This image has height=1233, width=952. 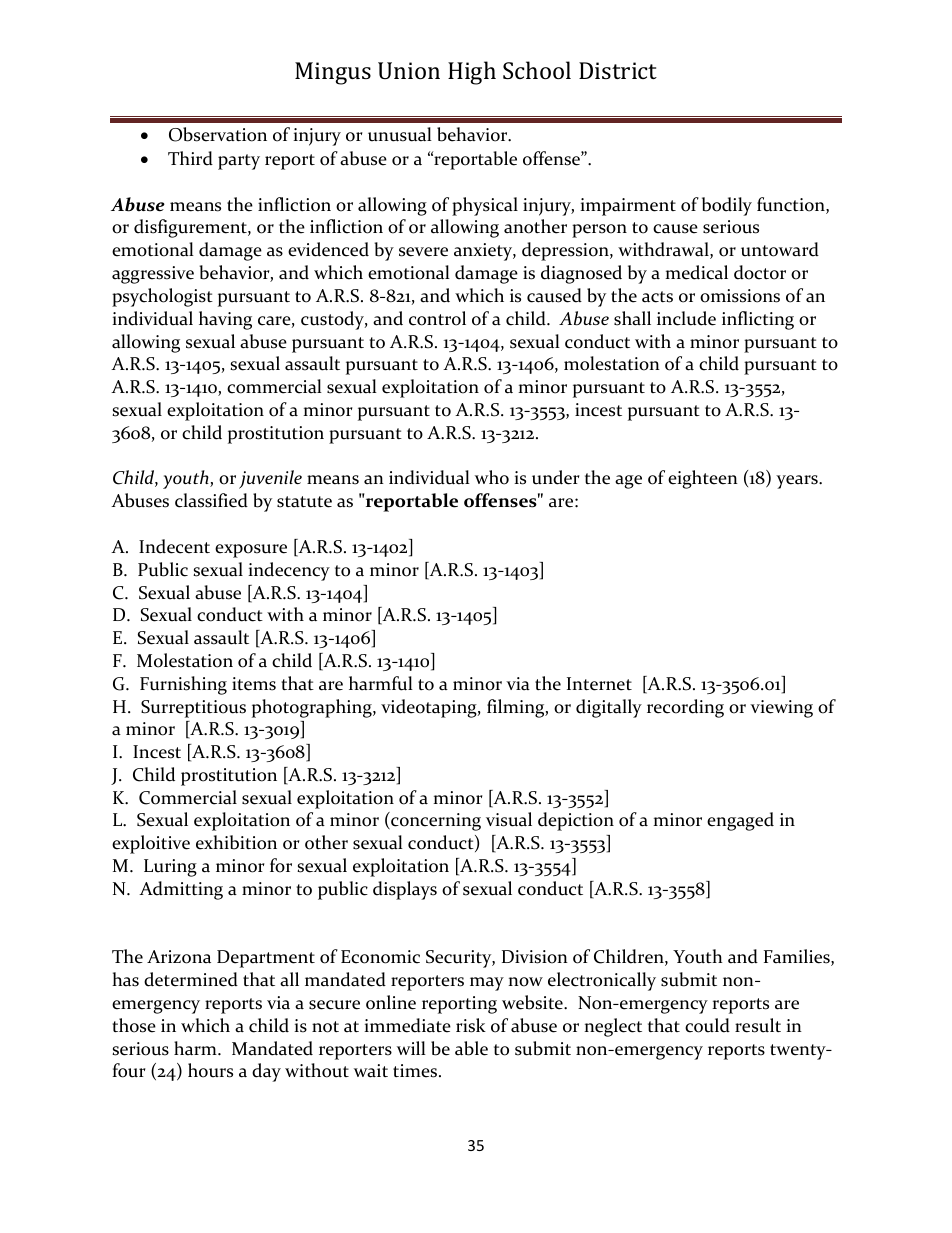 What do you see at coordinates (218, 134) in the image?
I see `Observation` at bounding box center [218, 134].
